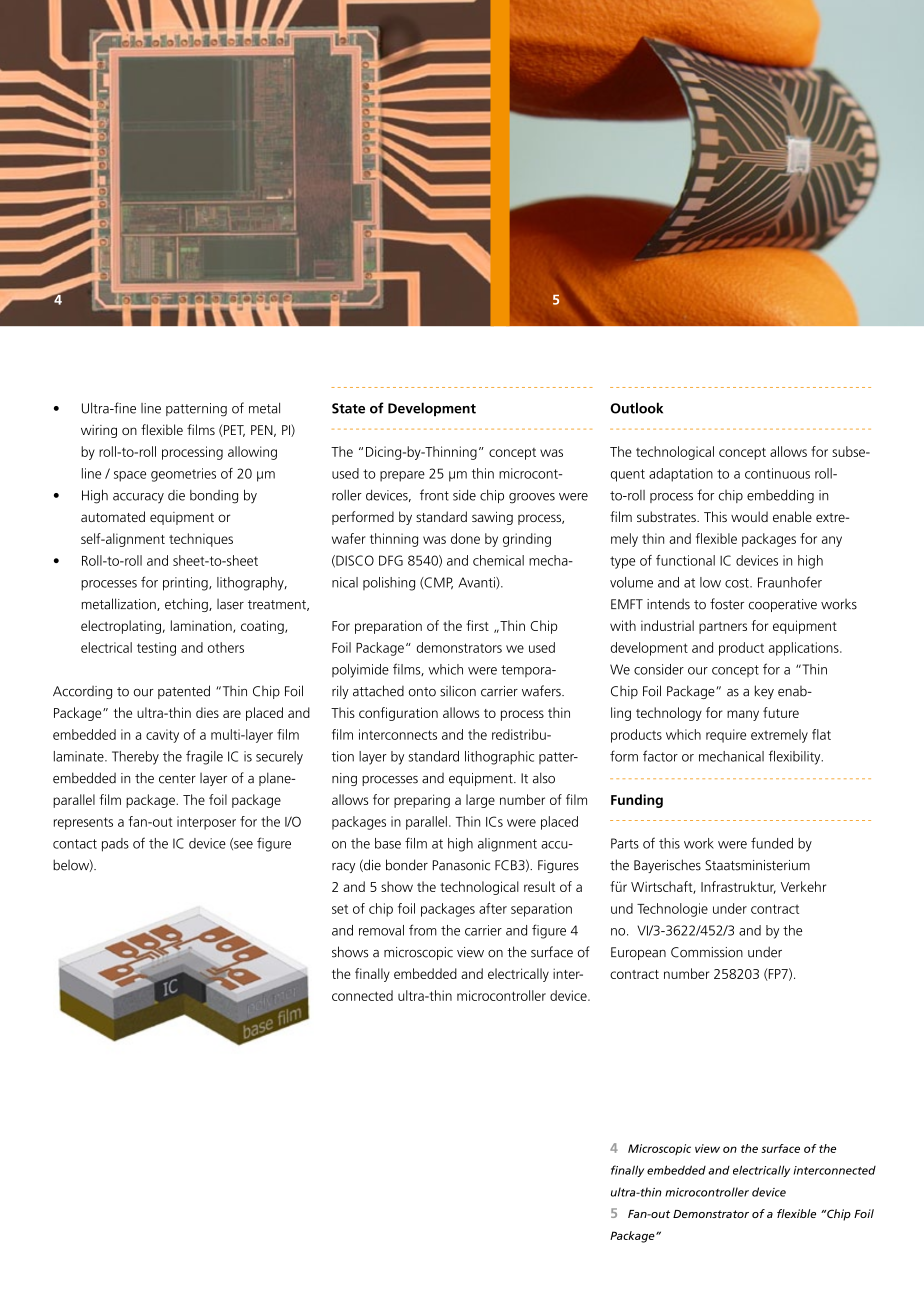 This image has height=1308, width=924. I want to click on State, so click(348, 408).
